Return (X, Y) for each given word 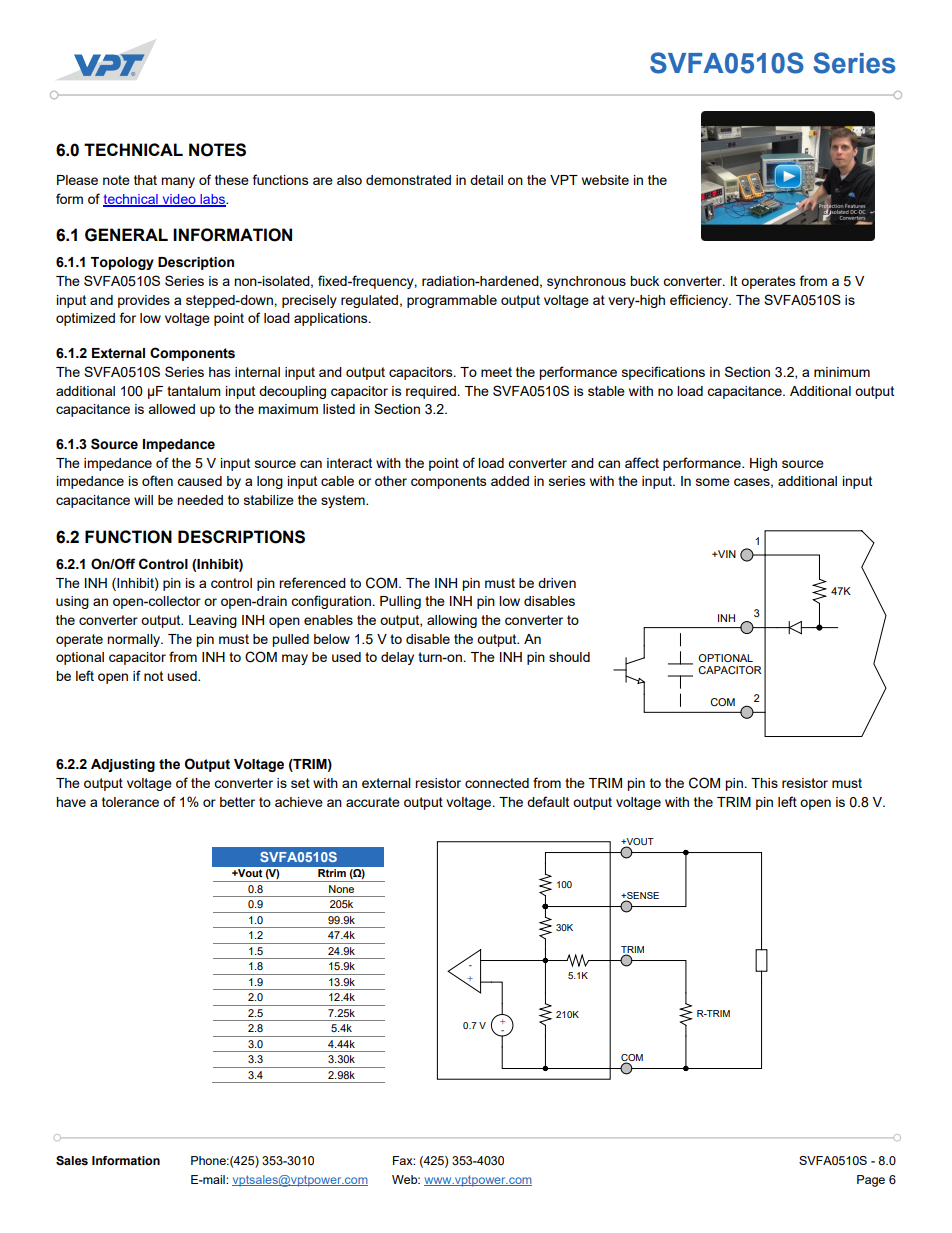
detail (486, 180)
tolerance (130, 802)
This (764, 783)
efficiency (700, 301)
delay (397, 658)
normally (135, 640)
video (179, 200)
